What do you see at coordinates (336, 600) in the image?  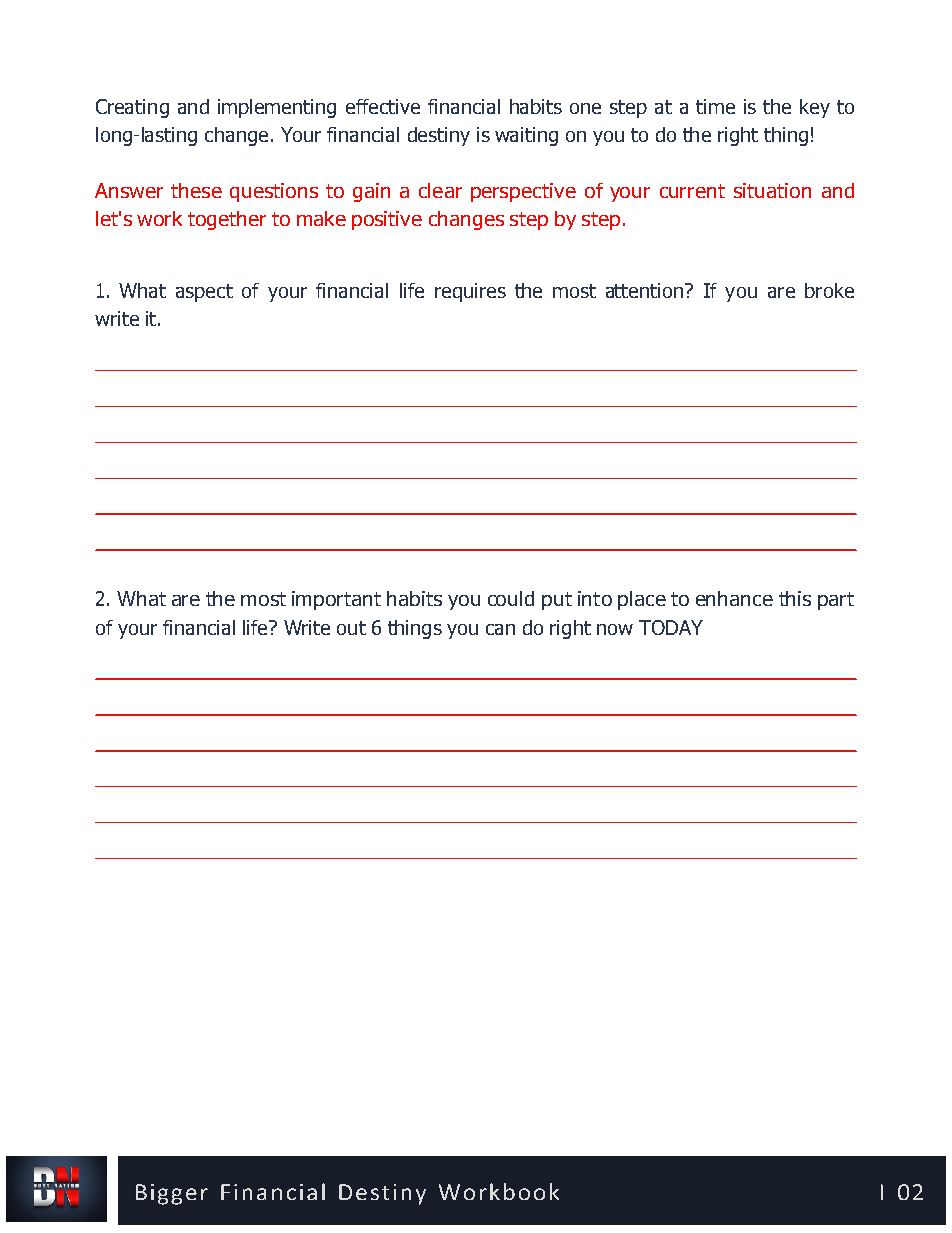 I see `important` at bounding box center [336, 600].
